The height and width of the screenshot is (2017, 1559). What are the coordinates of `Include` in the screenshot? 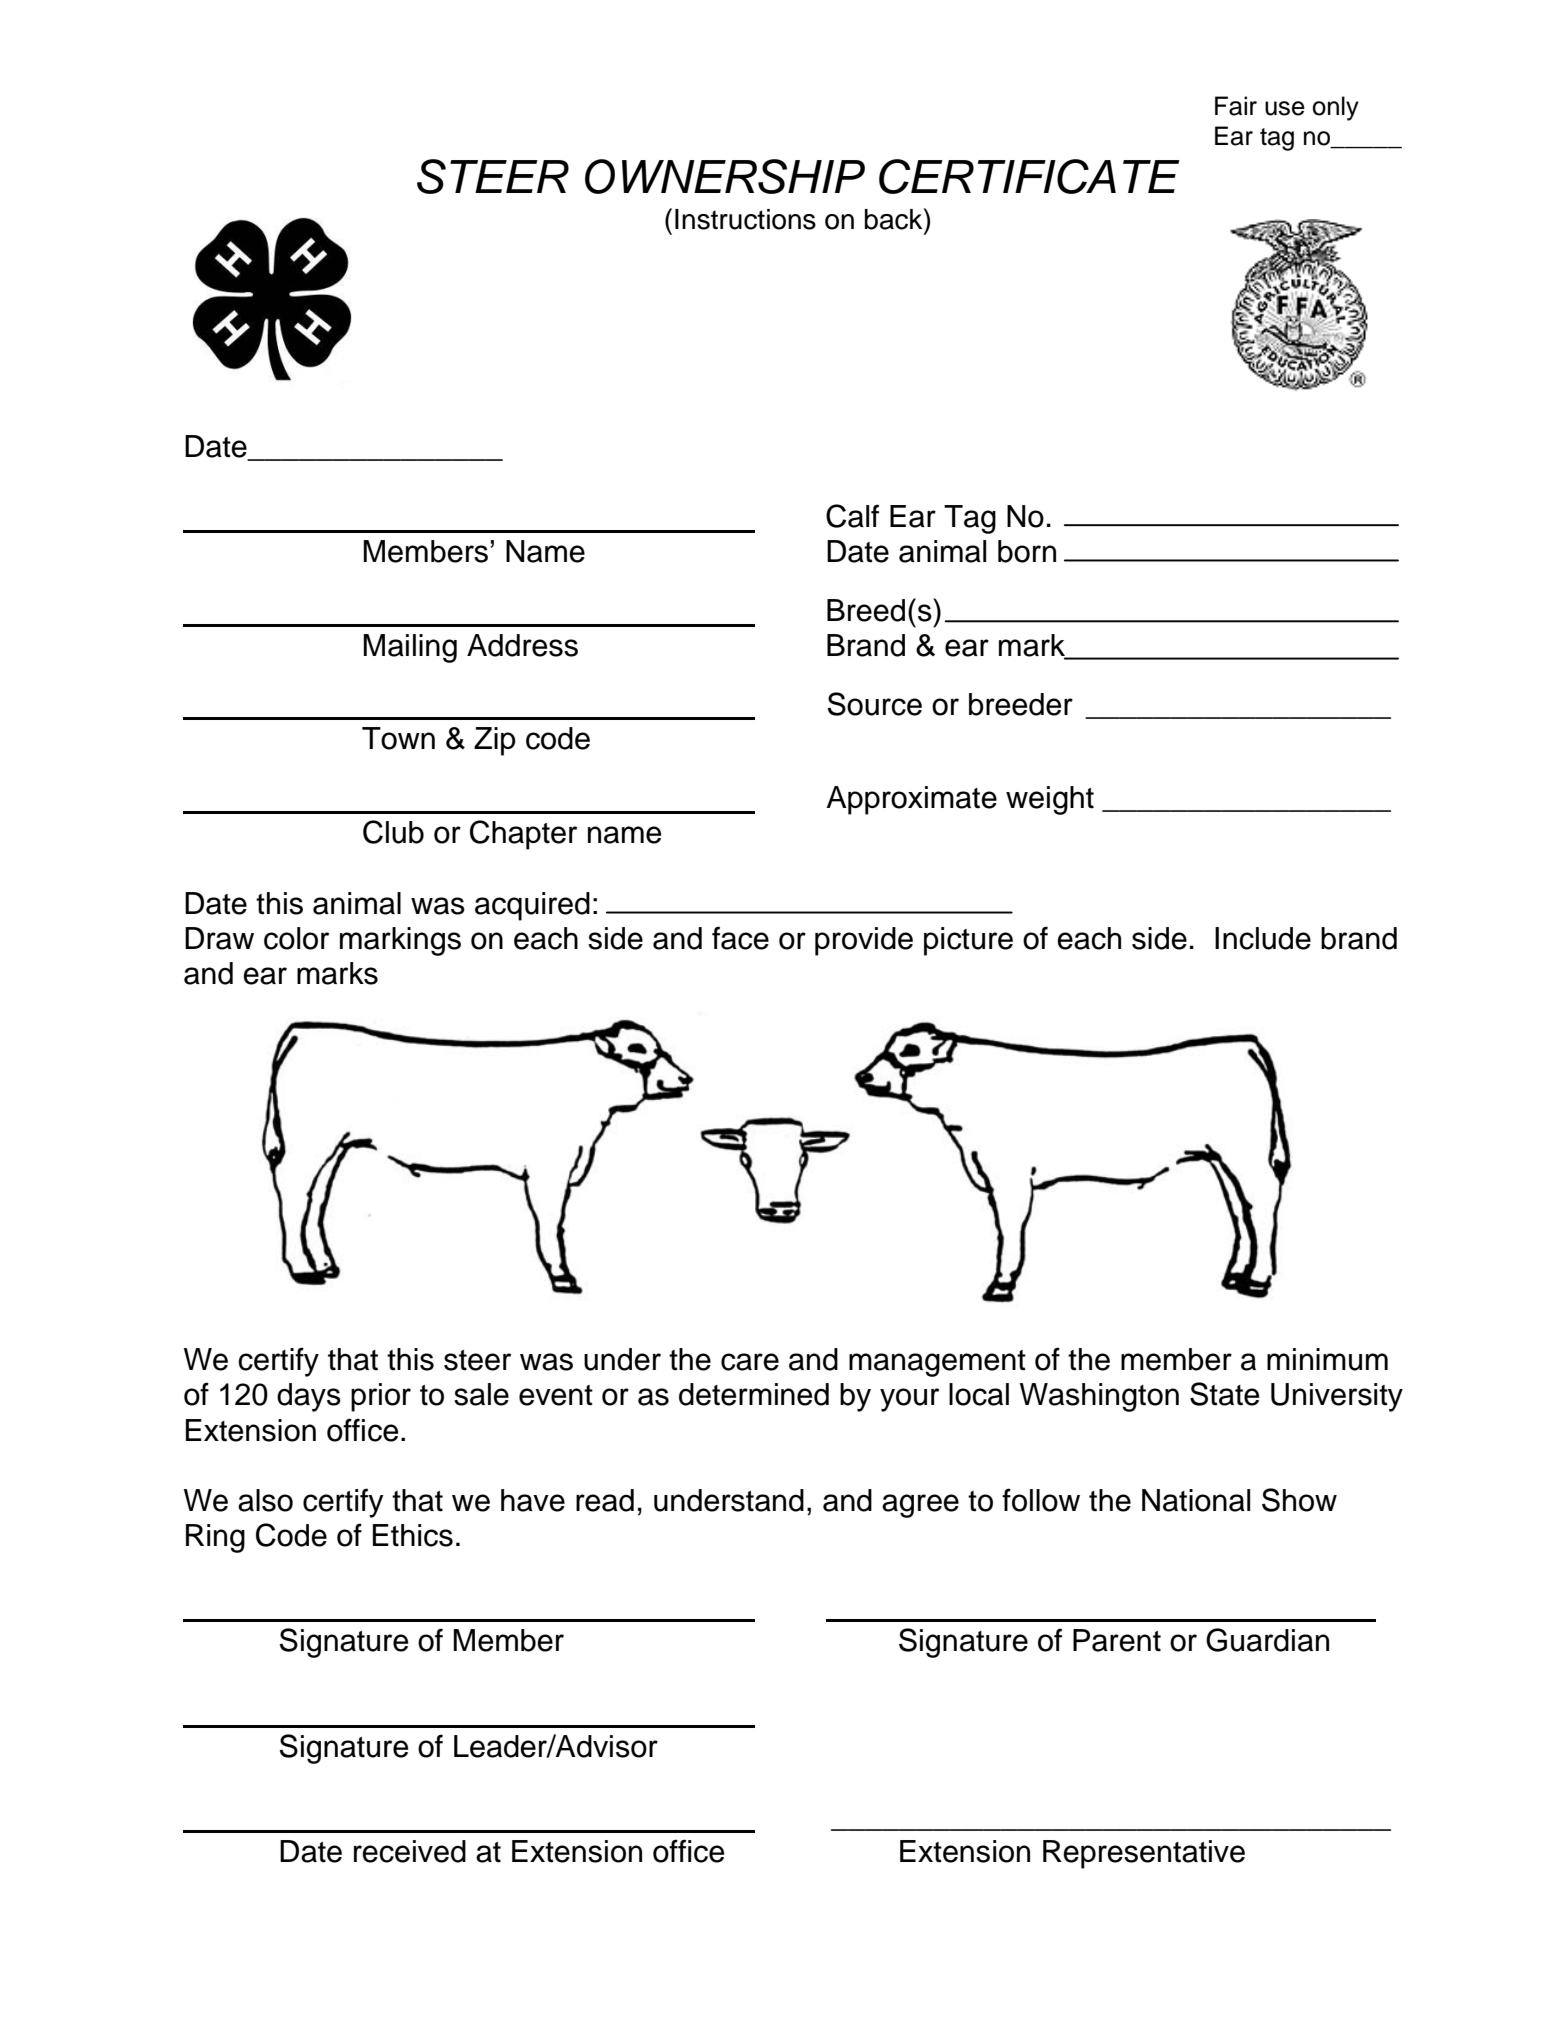 It's located at (1263, 938).
